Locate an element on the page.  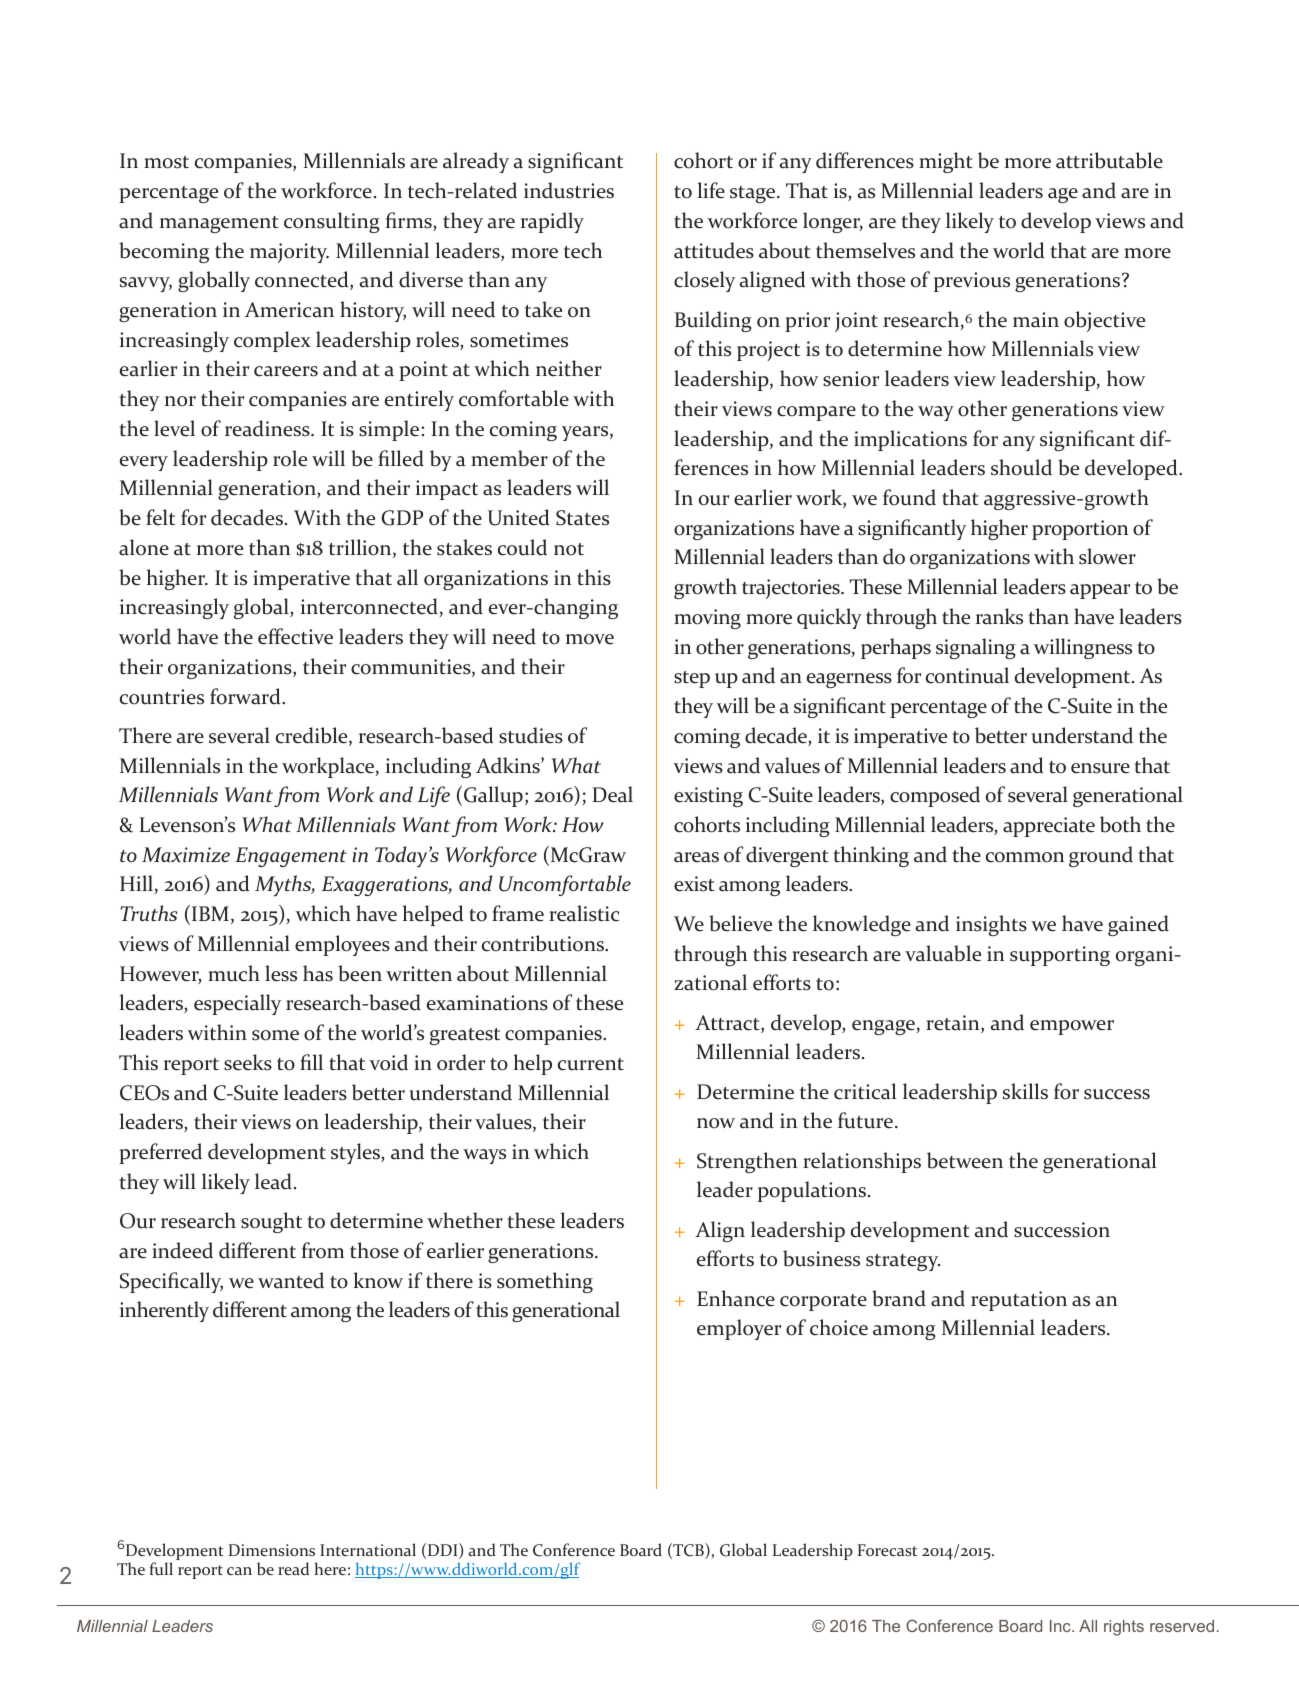
management is located at coordinates (219, 224).
